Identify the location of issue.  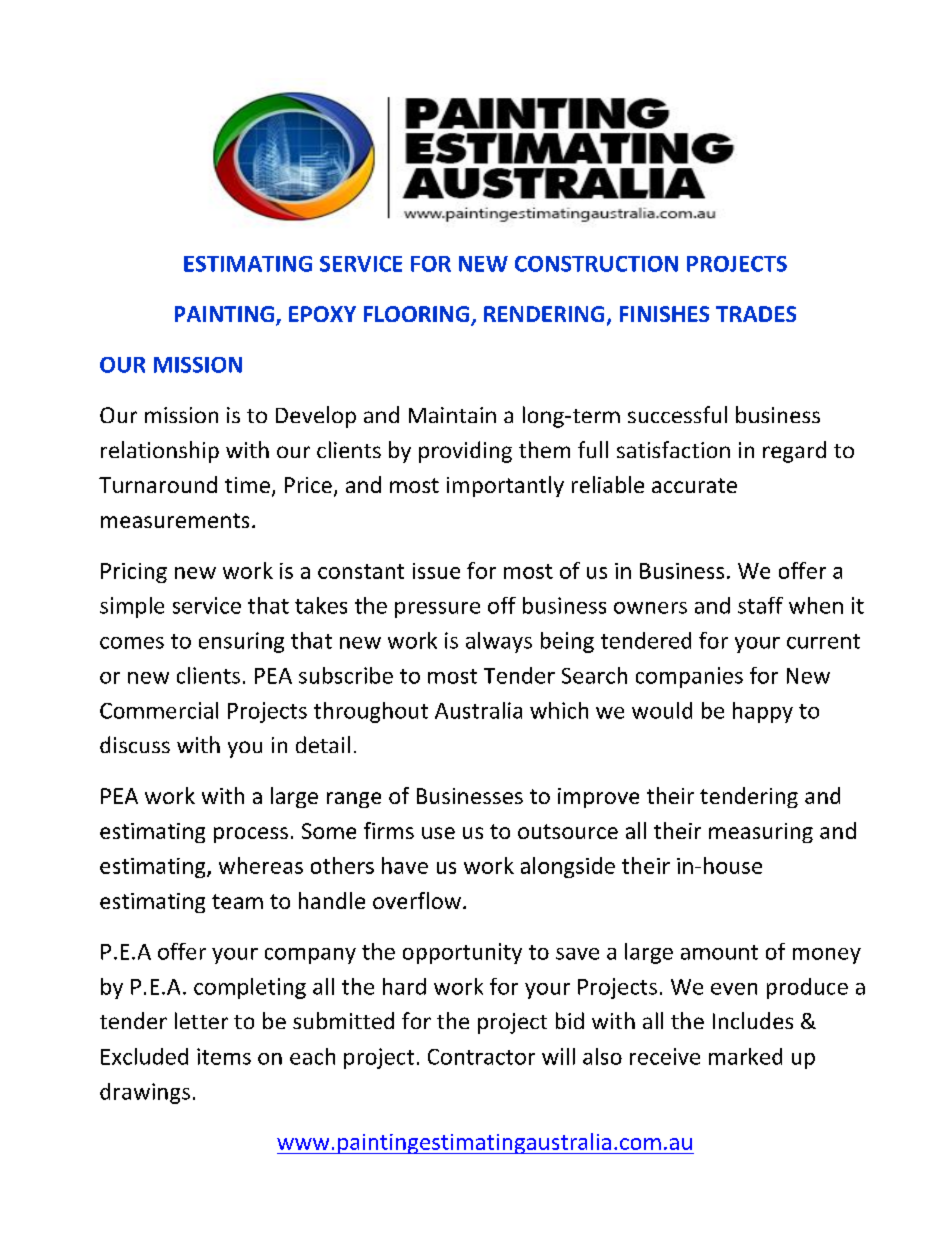
(436, 571).
